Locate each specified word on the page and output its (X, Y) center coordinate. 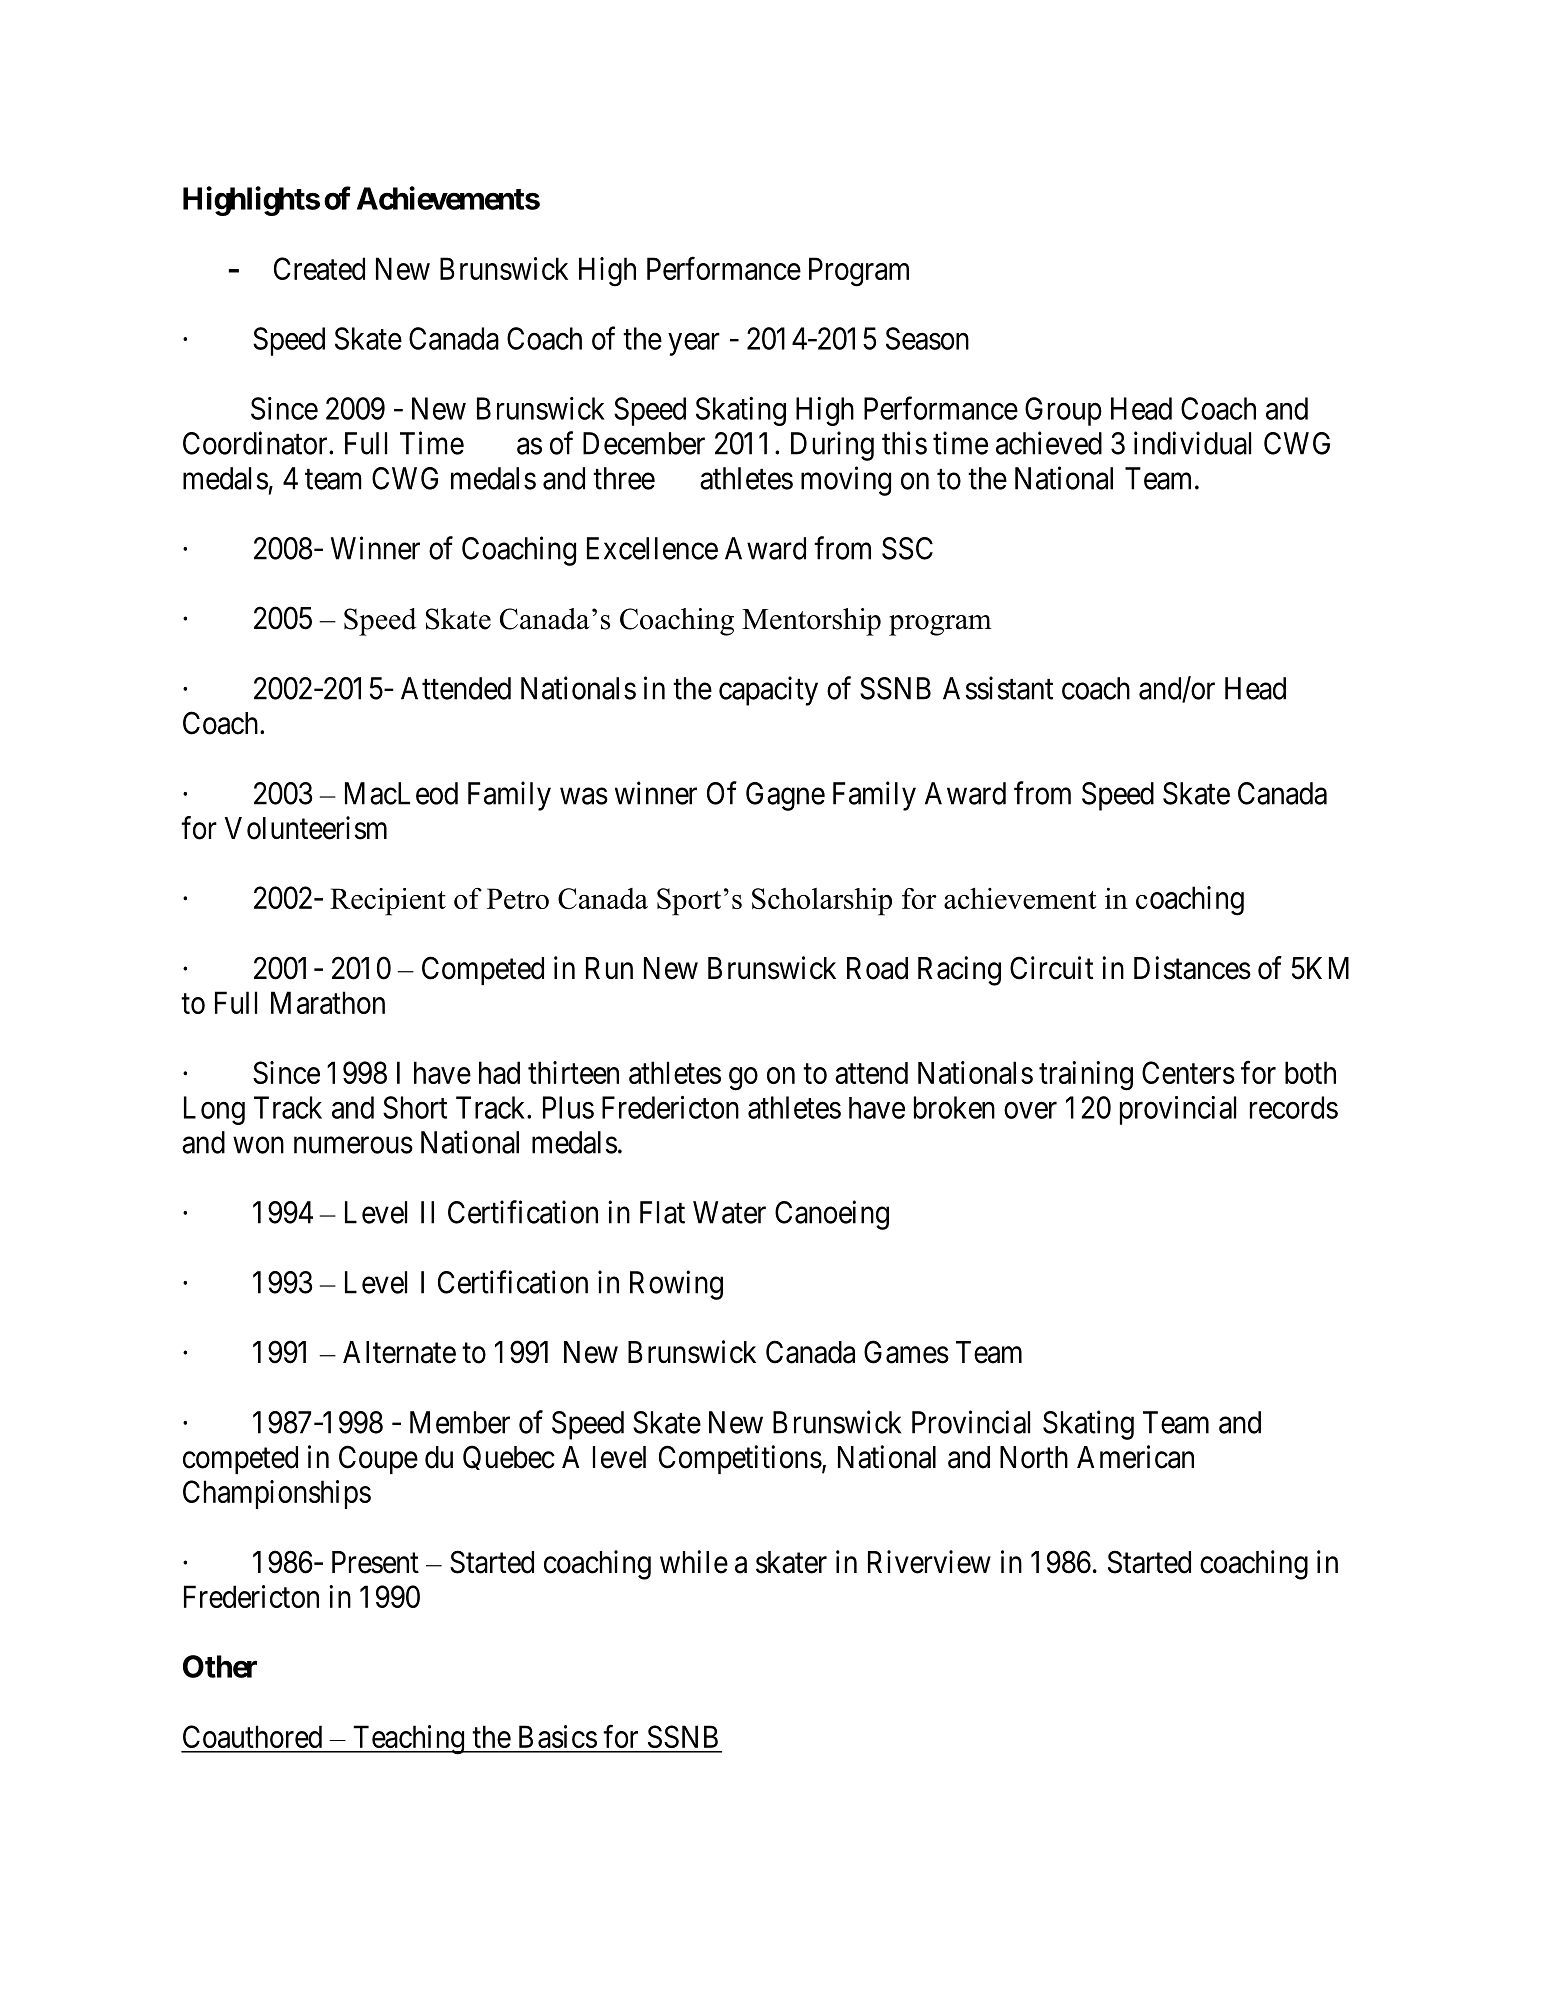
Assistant (998, 688)
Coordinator (256, 443)
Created (319, 268)
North (1034, 1457)
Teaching (409, 1740)
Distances (1192, 968)
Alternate (399, 1352)
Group (1063, 411)
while (694, 1562)
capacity (768, 691)
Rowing (676, 1285)
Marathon (328, 1002)
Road (877, 968)
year (694, 344)
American (1135, 1457)
